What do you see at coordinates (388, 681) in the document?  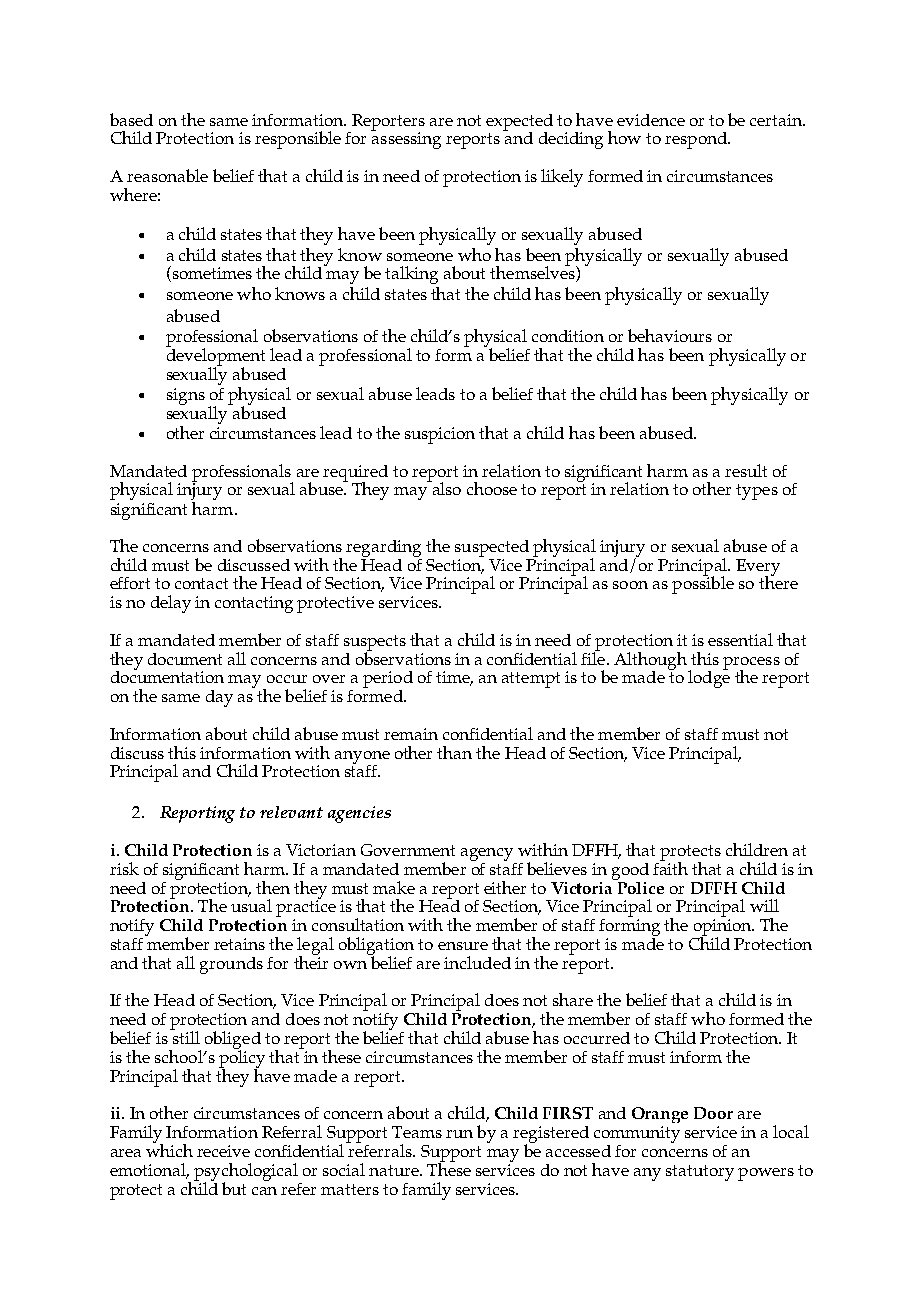 I see `period` at bounding box center [388, 681].
